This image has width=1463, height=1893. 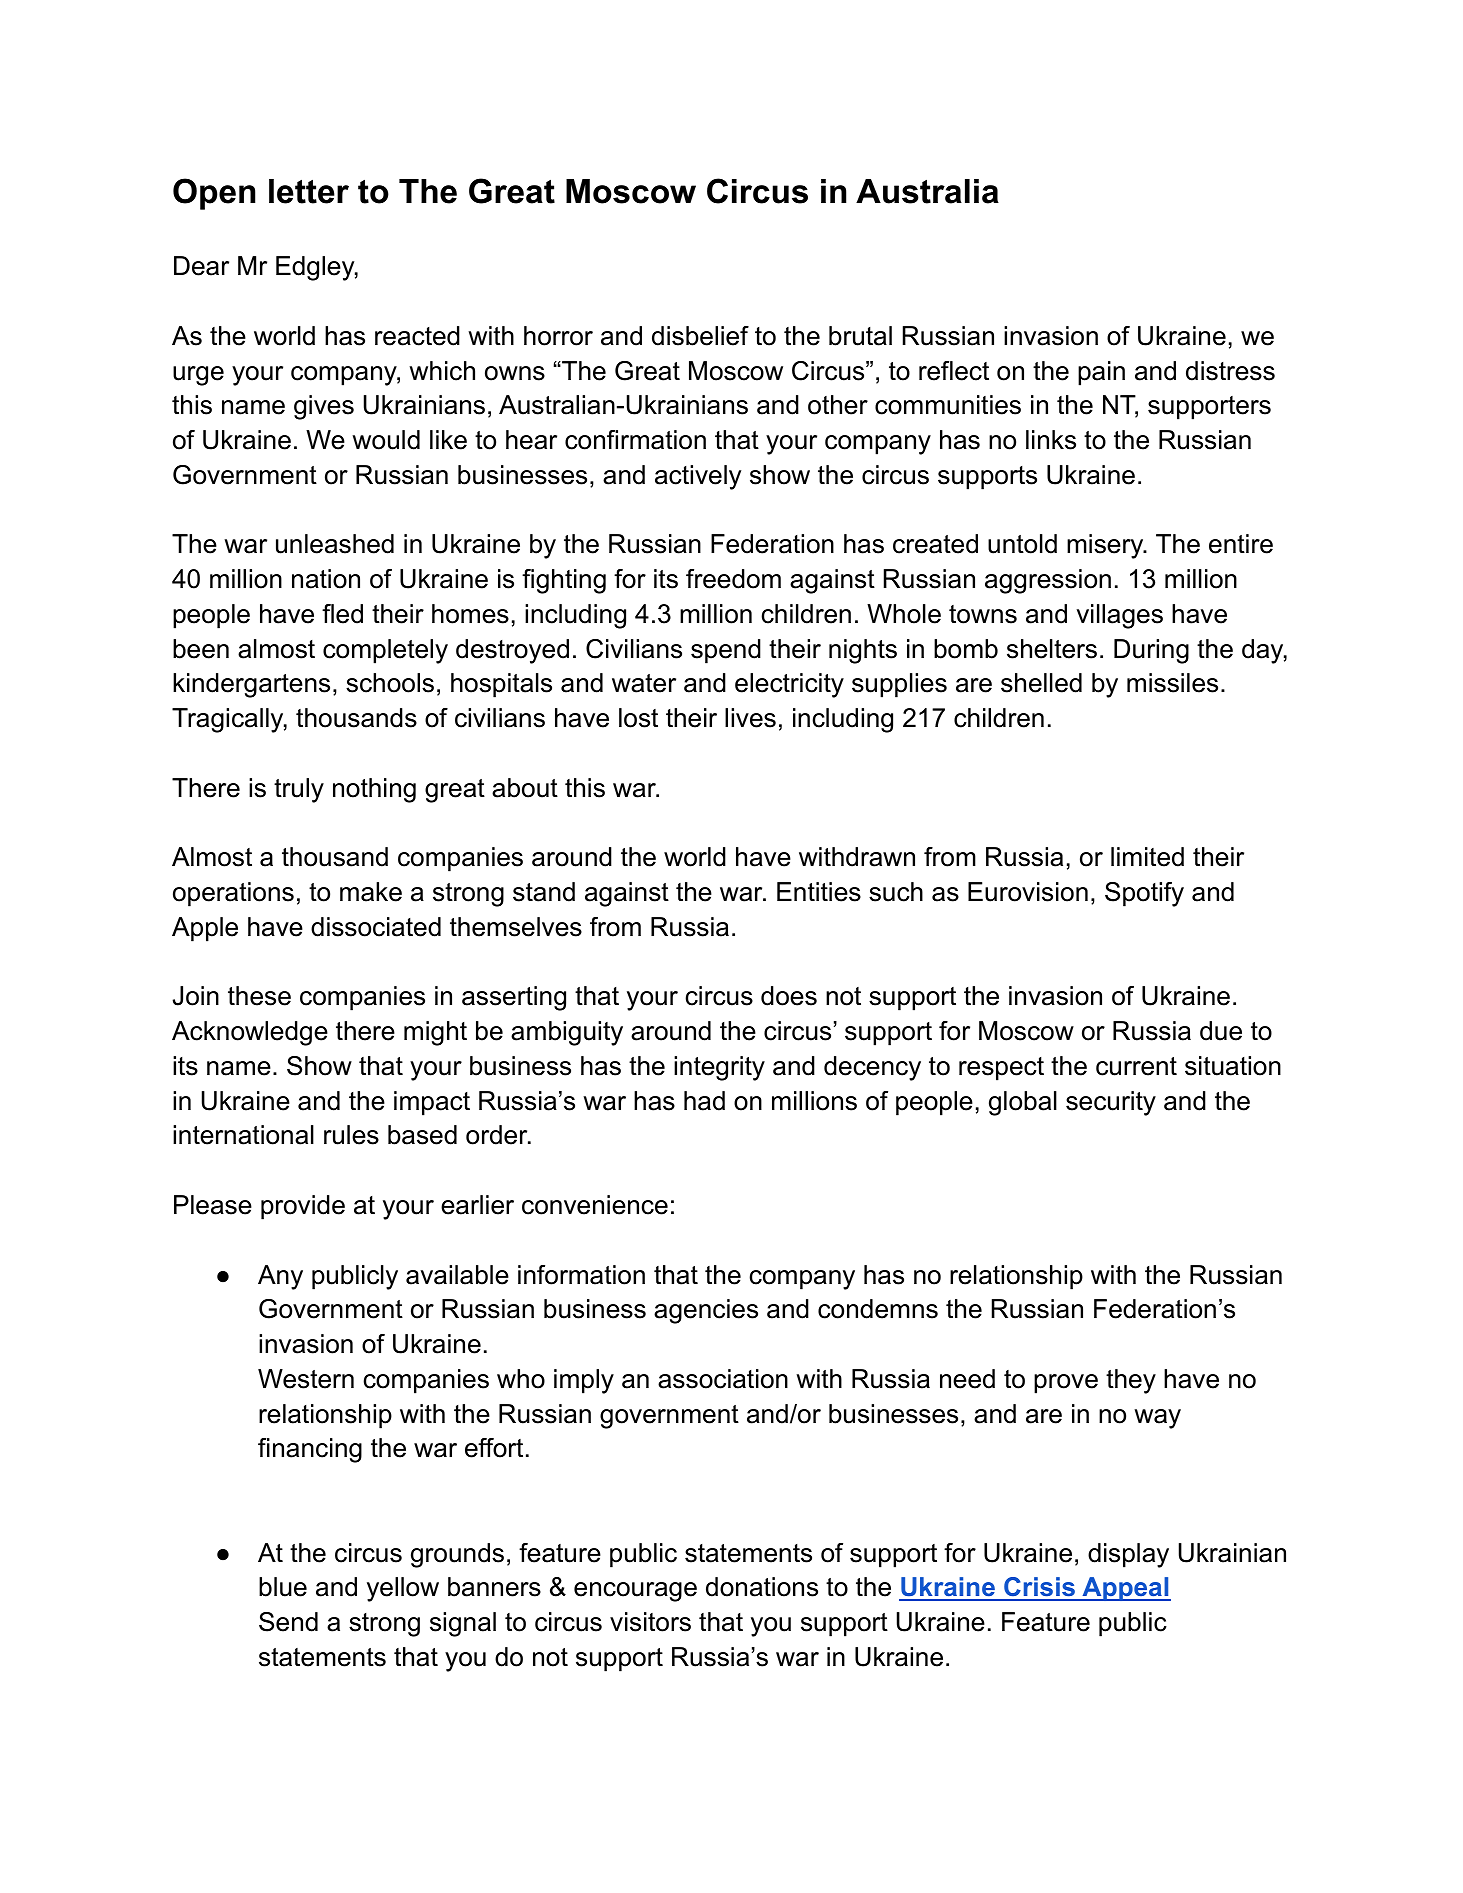 What do you see at coordinates (1172, 683) in the image?
I see `missiles` at bounding box center [1172, 683].
